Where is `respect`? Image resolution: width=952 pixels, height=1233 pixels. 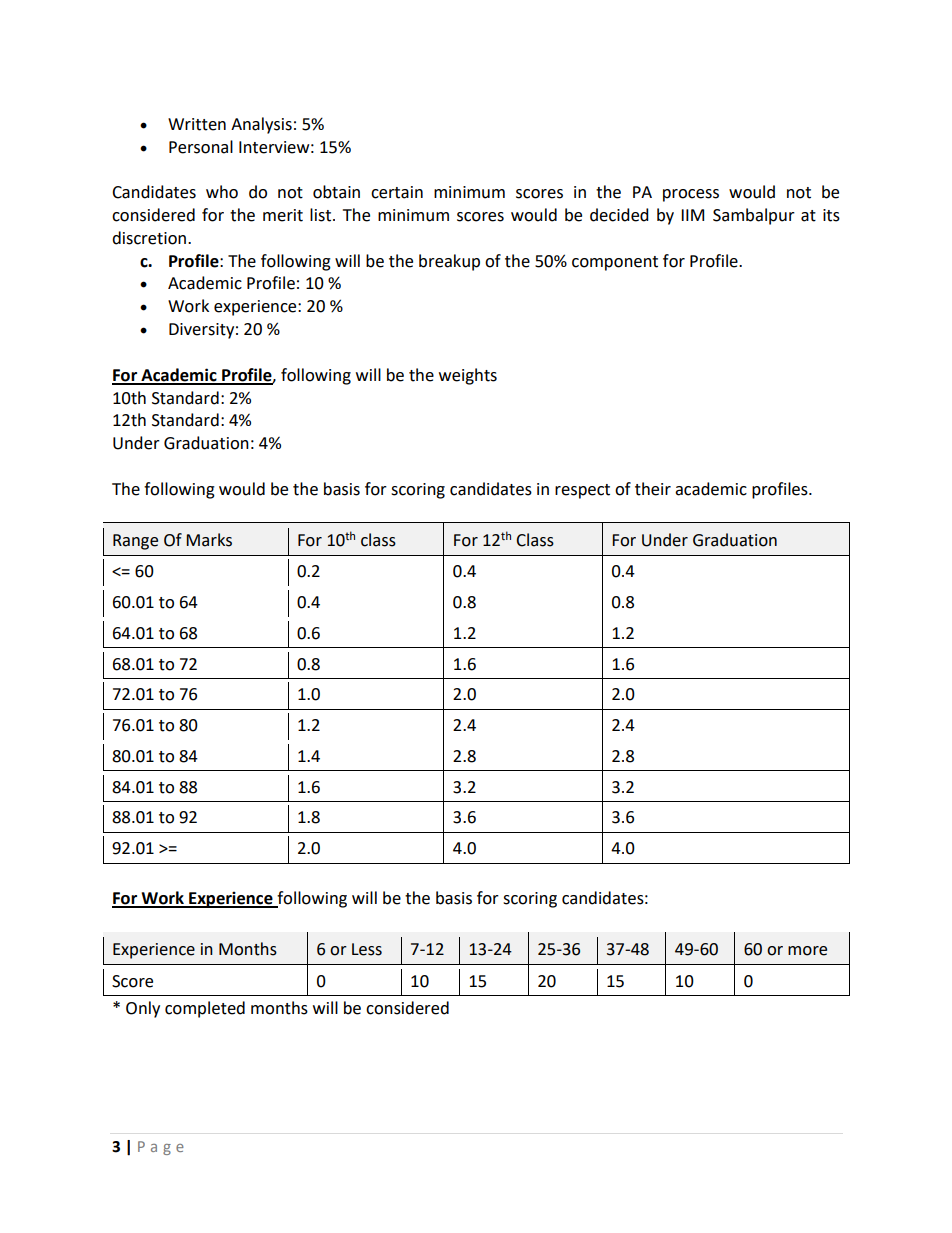
respect is located at coordinates (582, 491).
